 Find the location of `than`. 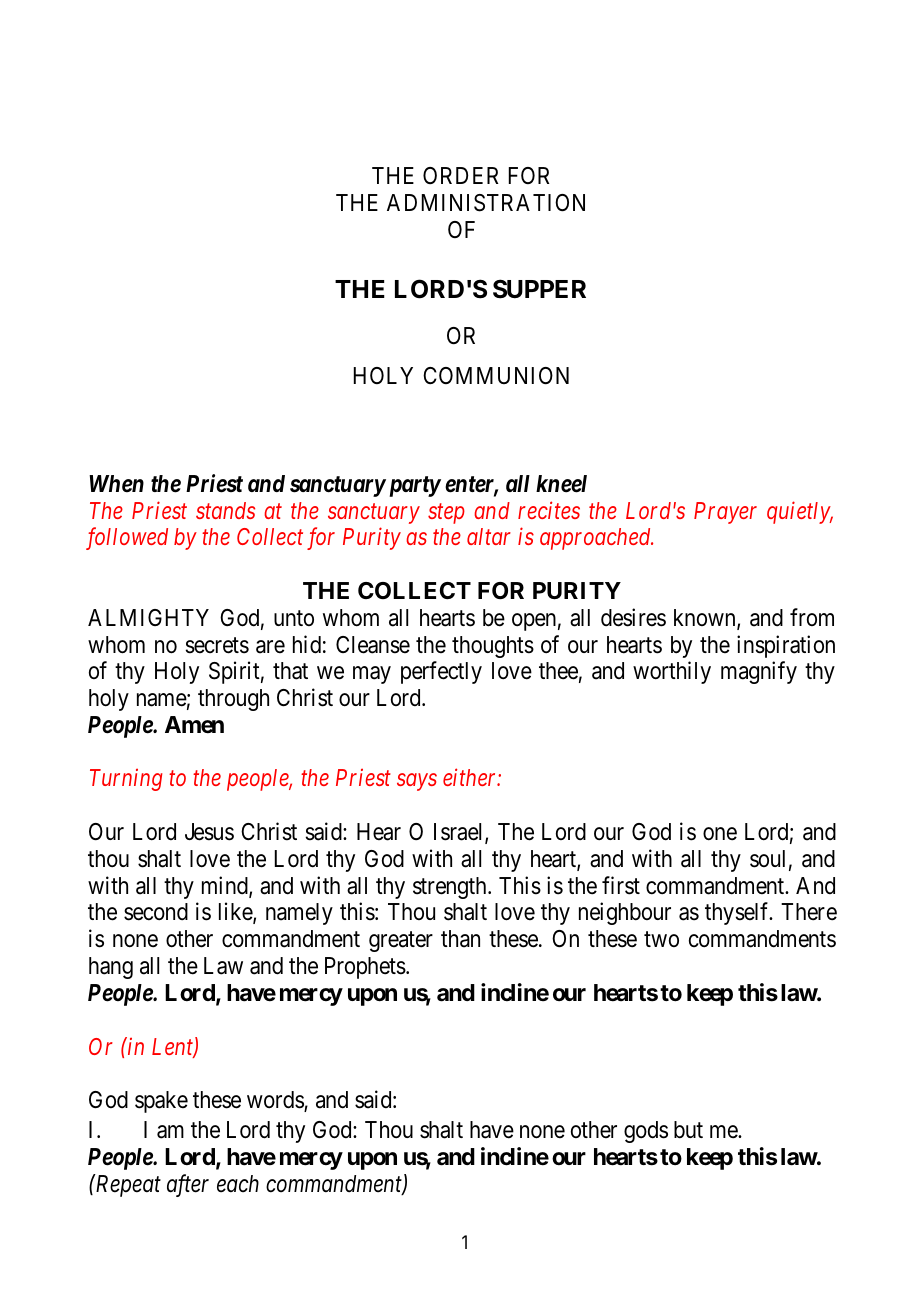

than is located at coordinates (460, 939).
